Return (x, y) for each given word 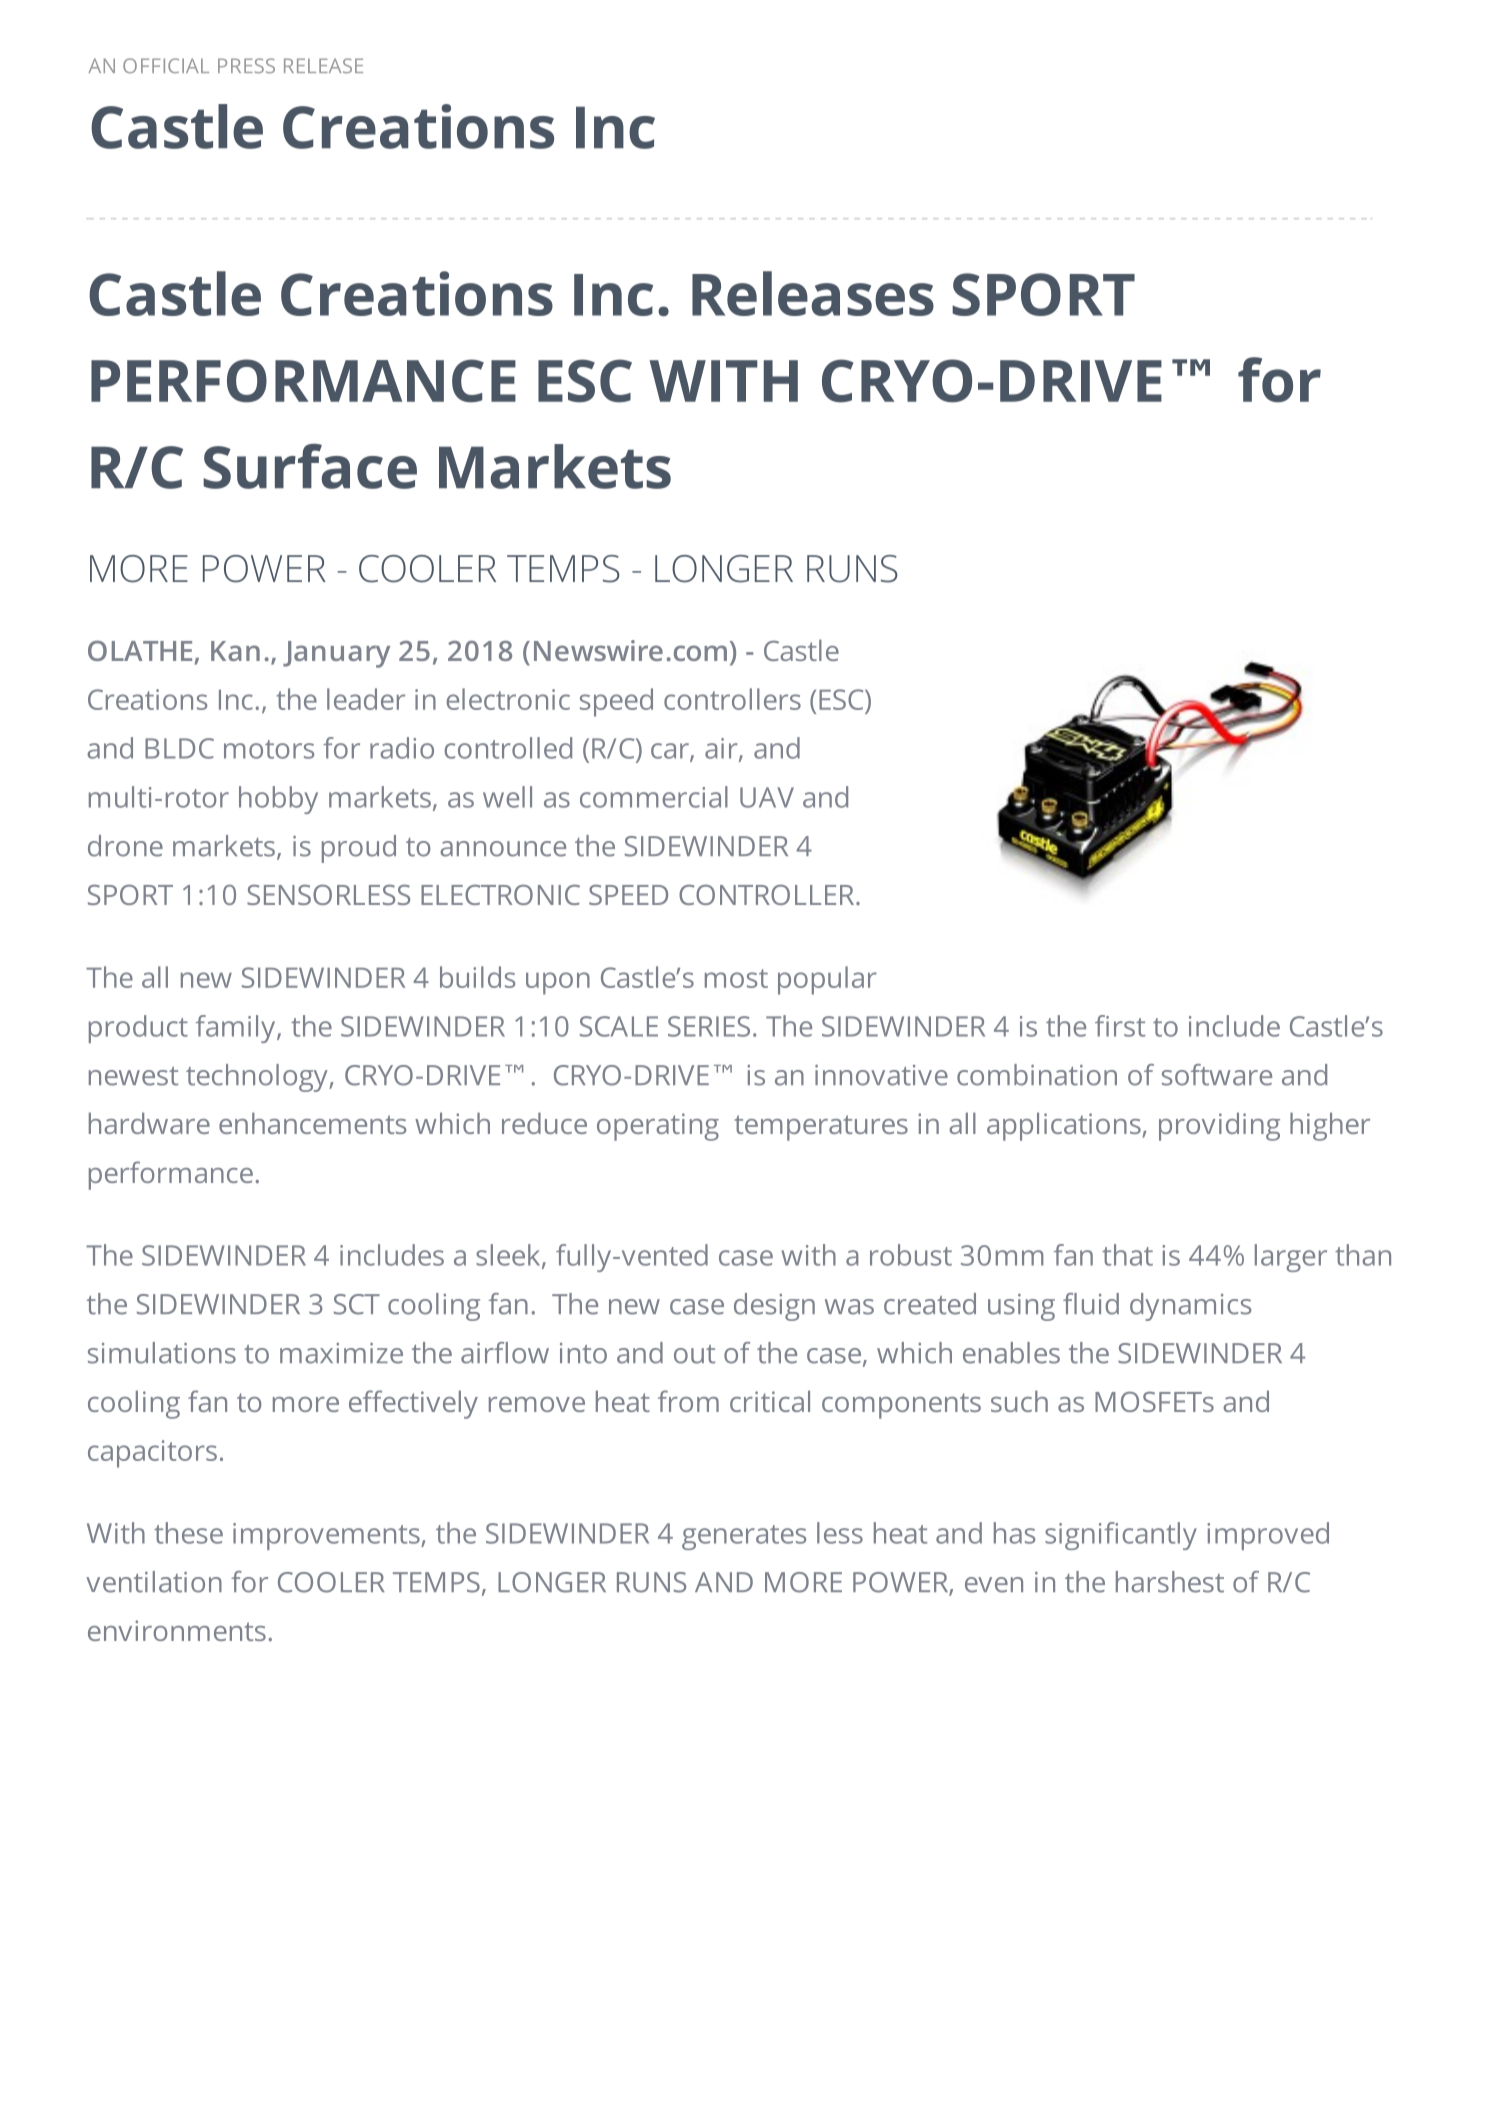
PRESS (246, 65)
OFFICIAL (166, 65)
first (1120, 1026)
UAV (767, 797)
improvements (327, 1536)
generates (744, 1537)
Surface (310, 466)
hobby (278, 800)
